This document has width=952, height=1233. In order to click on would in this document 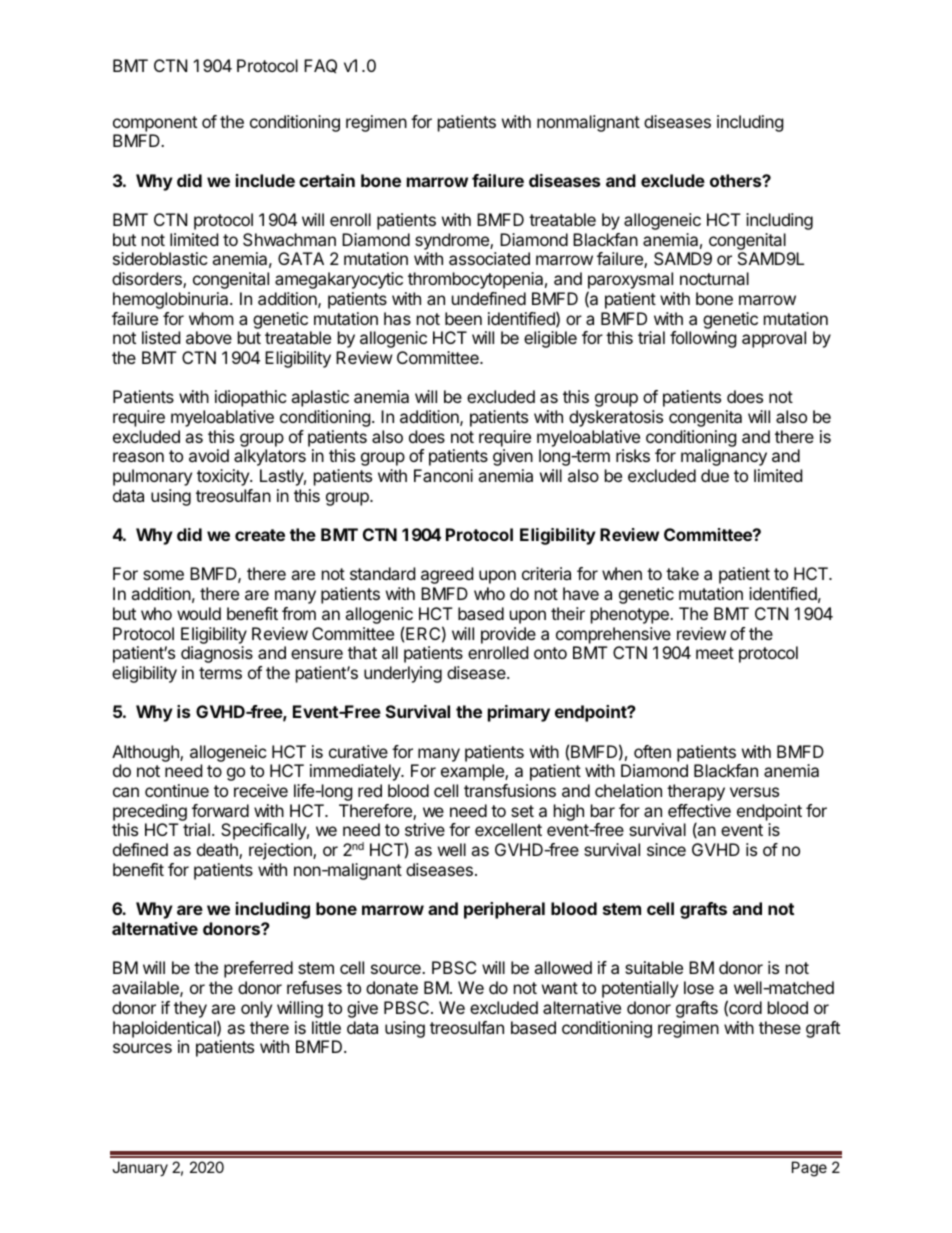, I will do `click(199, 613)`.
